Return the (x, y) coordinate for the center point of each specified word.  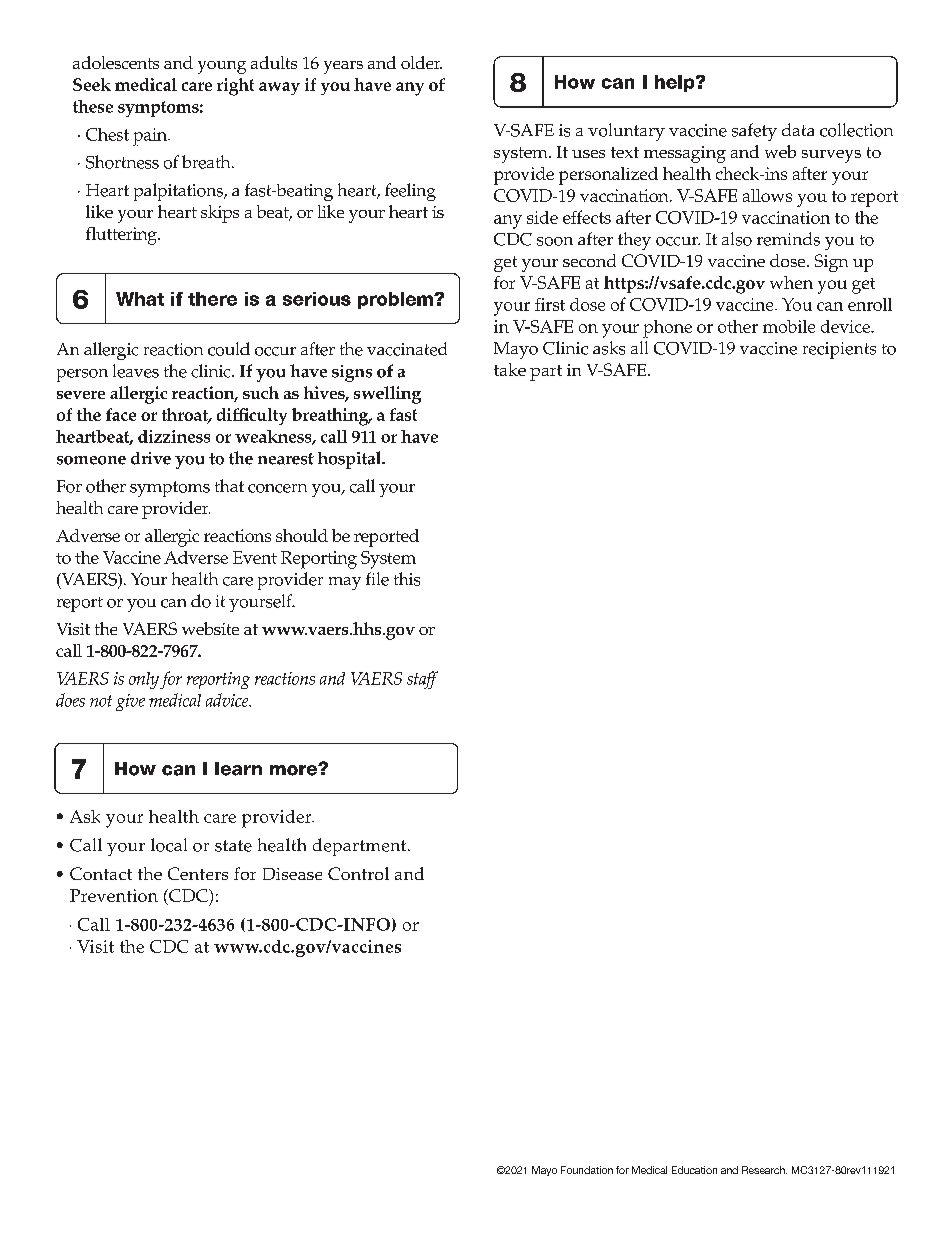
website (210, 628)
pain (151, 137)
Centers (198, 873)
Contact (101, 873)
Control (358, 873)
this (407, 579)
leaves (136, 371)
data (798, 129)
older (421, 62)
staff (422, 680)
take (510, 369)
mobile (789, 326)
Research (764, 1170)
